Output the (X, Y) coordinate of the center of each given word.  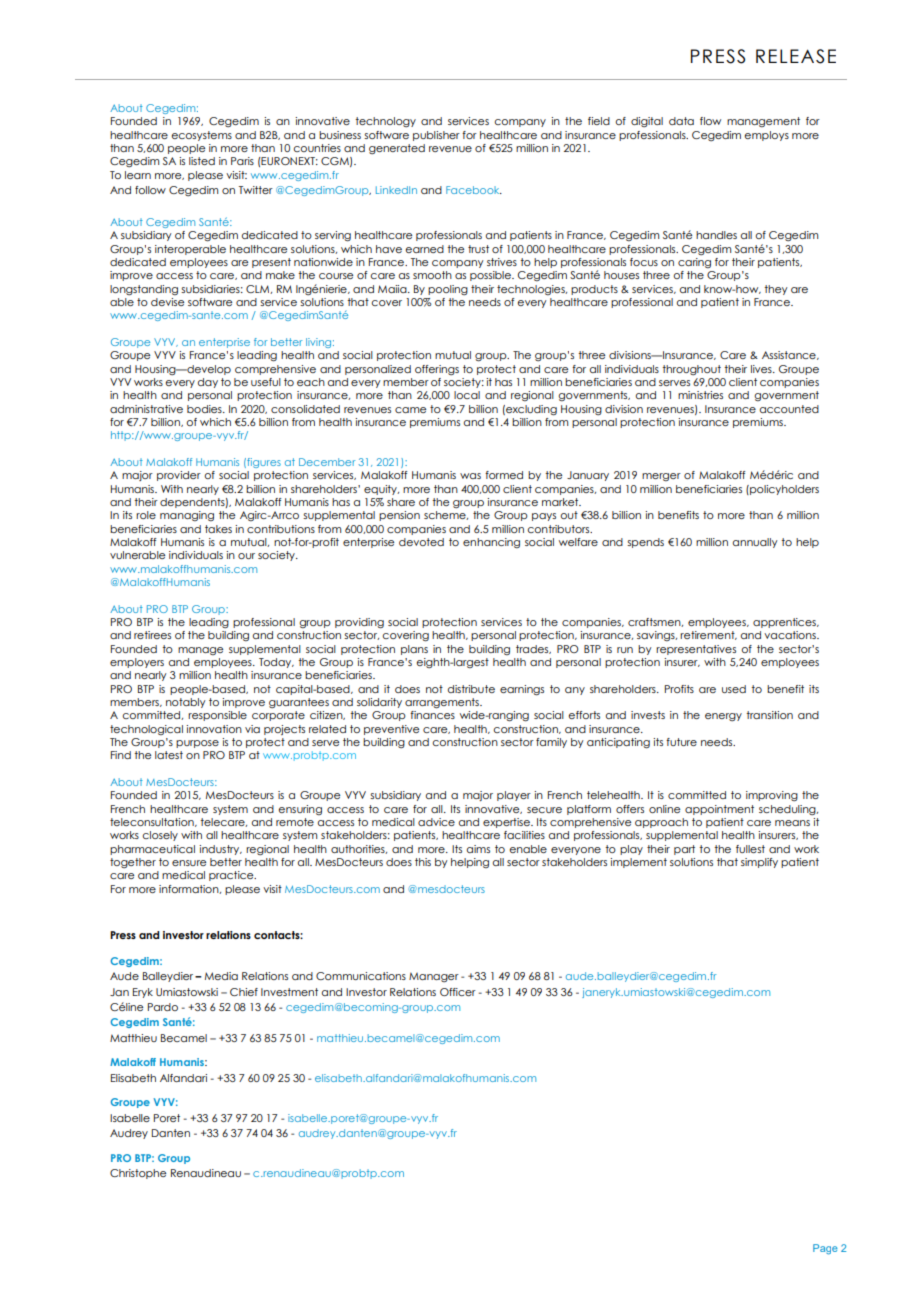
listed (202, 161)
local (467, 395)
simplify (759, 863)
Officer (458, 992)
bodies (205, 409)
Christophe (138, 1174)
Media (221, 976)
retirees (152, 635)
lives (762, 369)
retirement (708, 635)
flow (710, 121)
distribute (471, 689)
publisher (436, 136)
